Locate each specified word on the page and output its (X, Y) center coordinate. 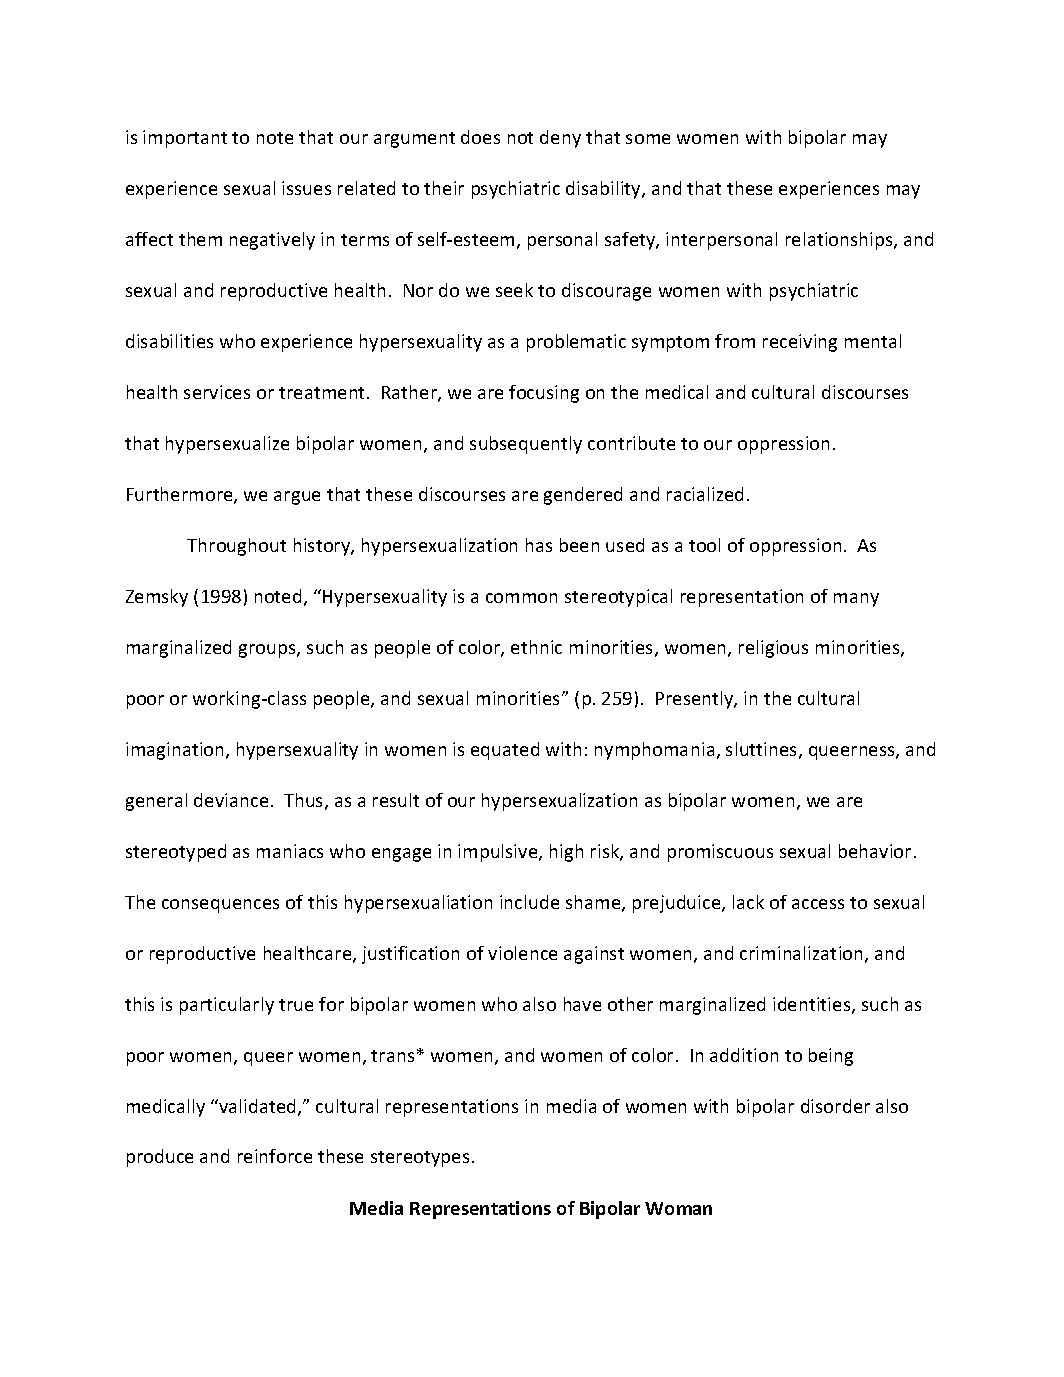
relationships (840, 241)
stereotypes (420, 1159)
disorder (835, 1106)
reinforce (275, 1156)
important (185, 139)
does (480, 137)
